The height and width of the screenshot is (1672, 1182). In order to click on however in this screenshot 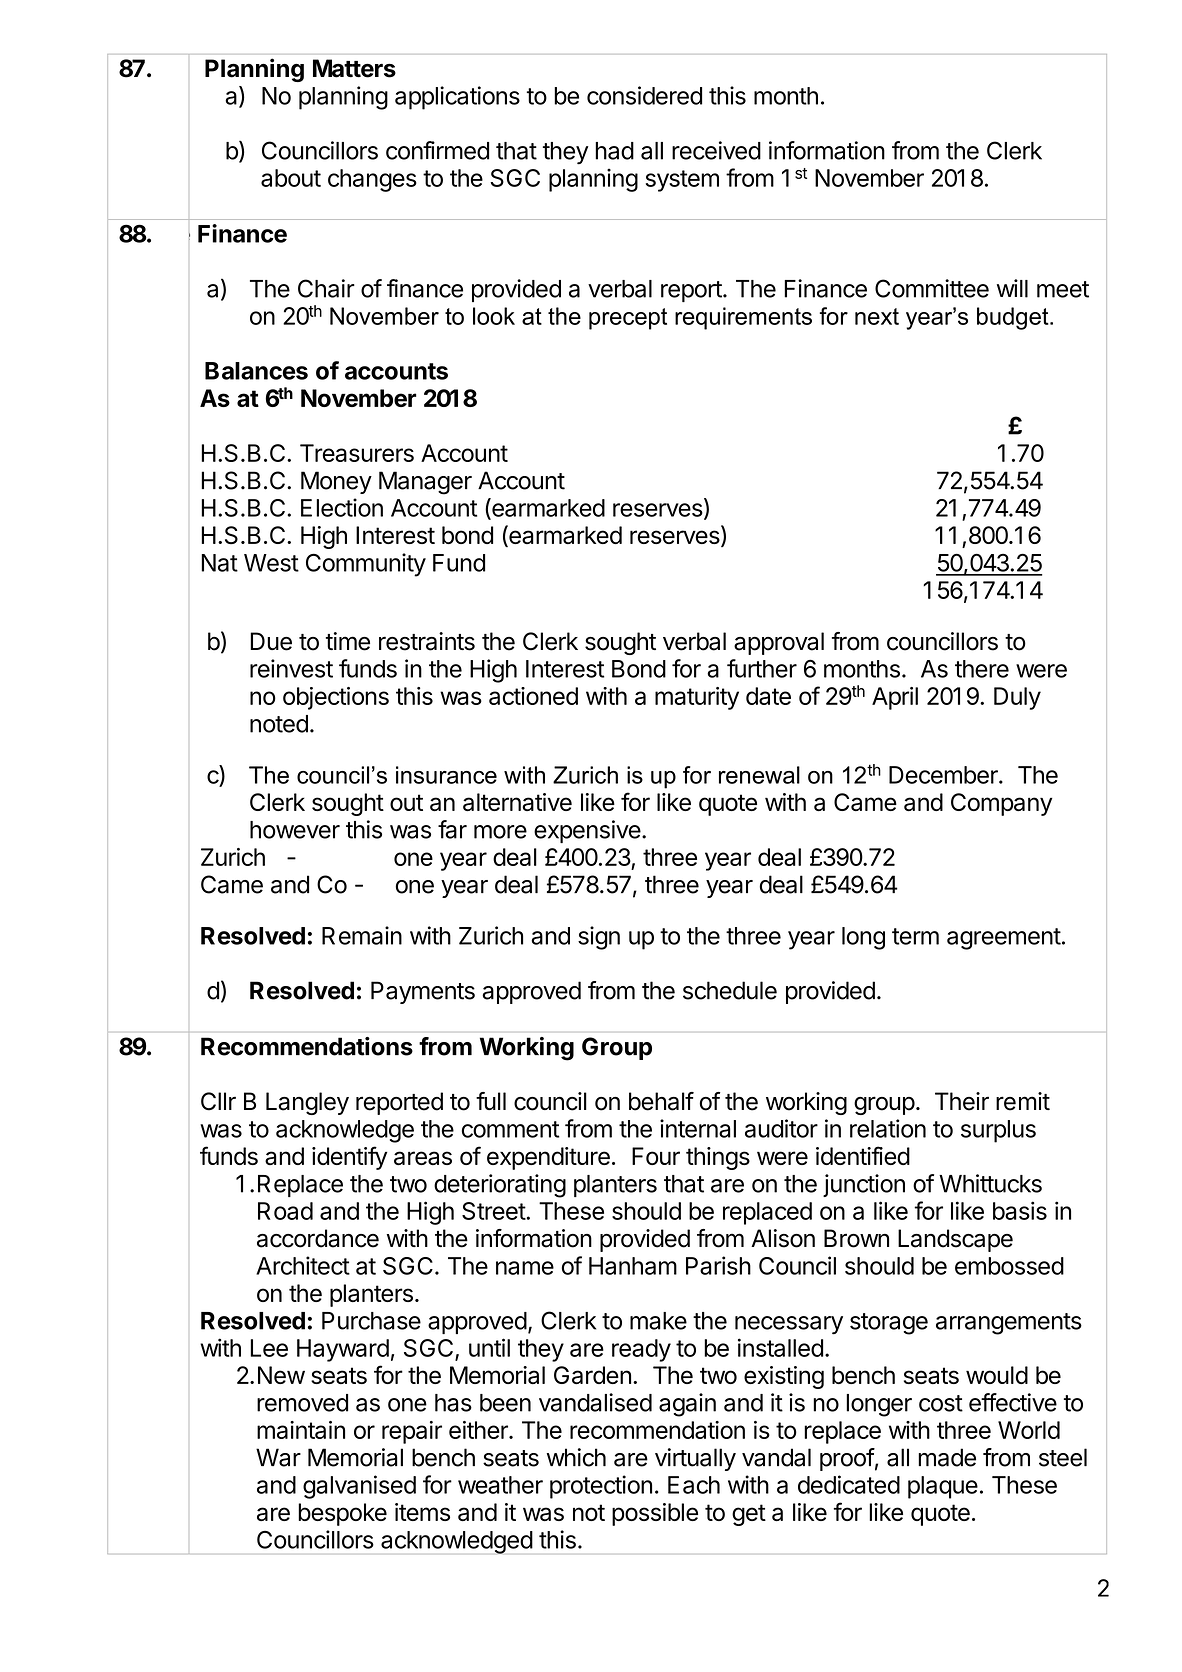, I will do `click(295, 830)`.
